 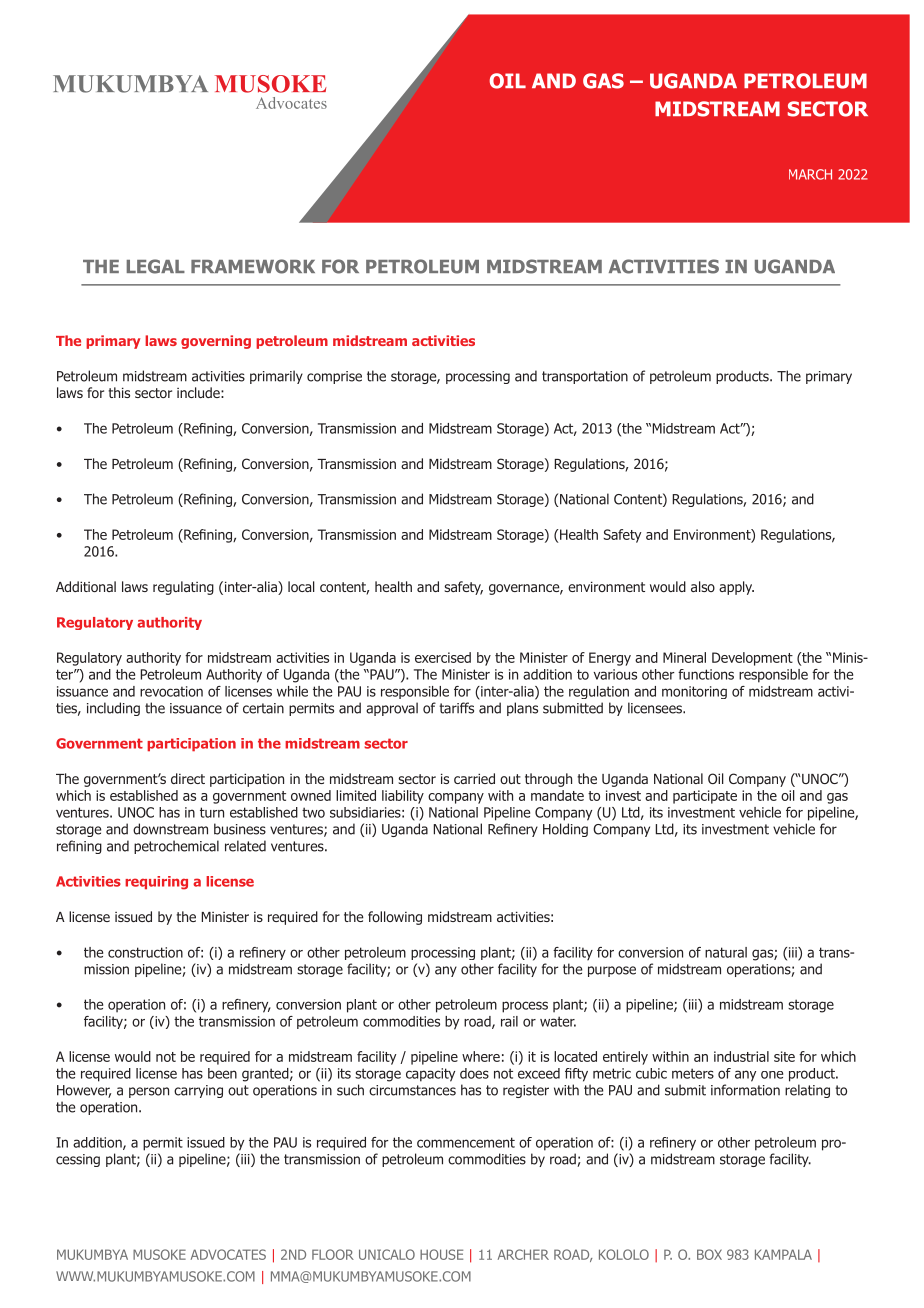 What do you see at coordinates (171, 691) in the document?
I see `revocation` at bounding box center [171, 691].
